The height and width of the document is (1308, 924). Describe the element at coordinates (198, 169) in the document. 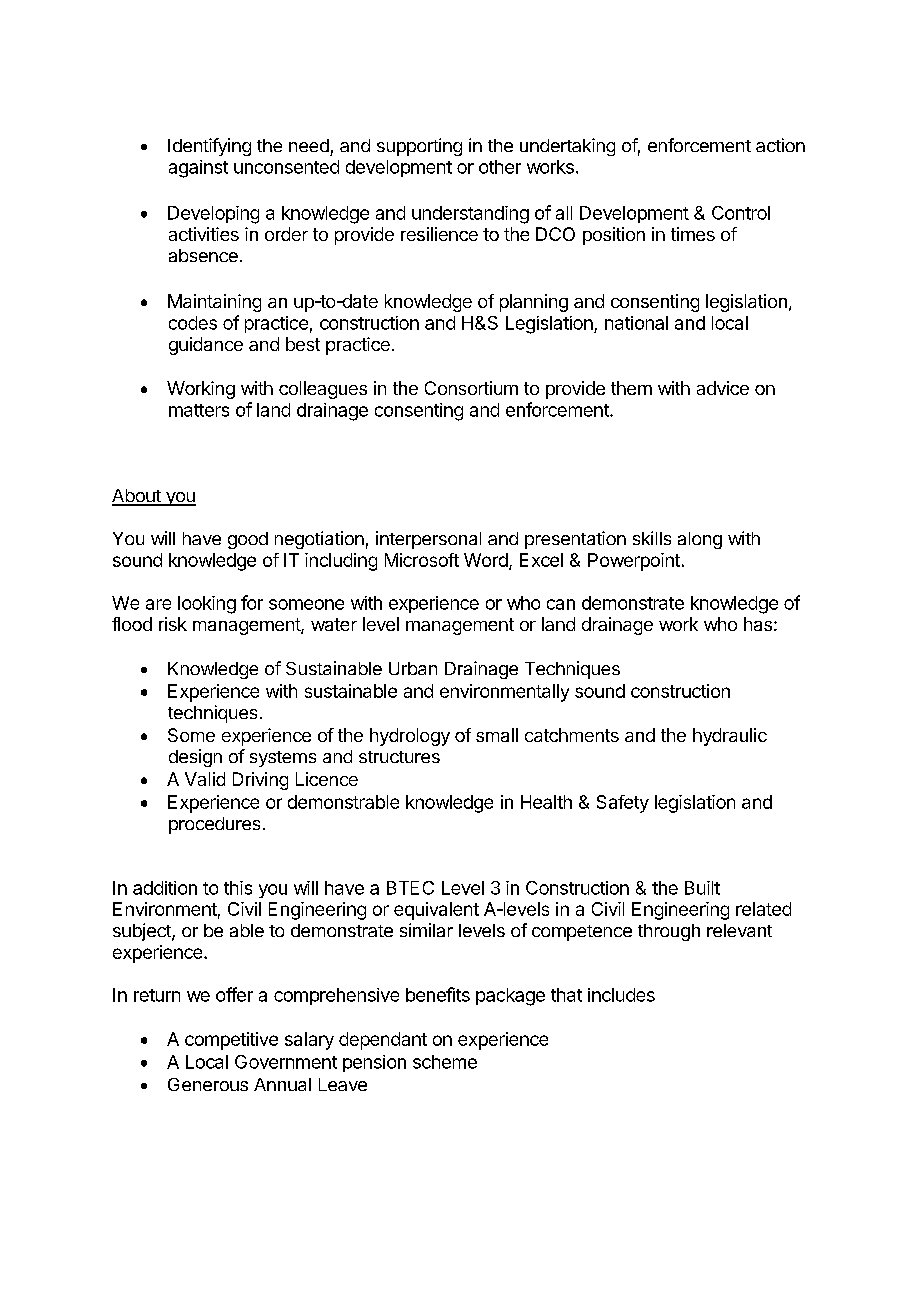

I see `against` at that location.
